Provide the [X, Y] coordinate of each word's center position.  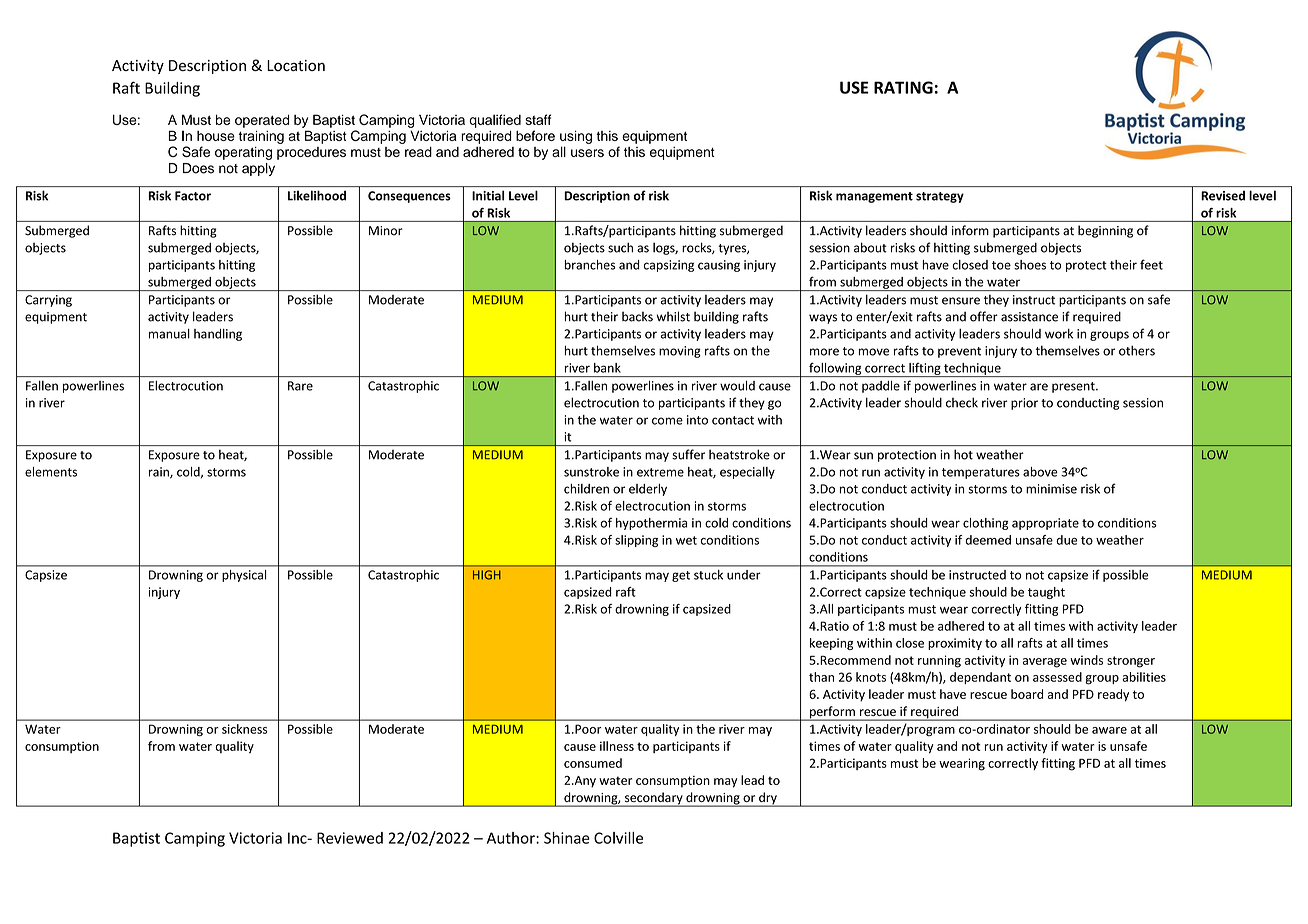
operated [262, 121]
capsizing [669, 266]
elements [51, 472]
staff [538, 119]
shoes [1030, 265]
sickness [245, 729]
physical [244, 576]
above [1040, 472]
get [681, 576]
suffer [688, 454]
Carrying [48, 301]
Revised [1223, 196]
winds [1086, 660]
